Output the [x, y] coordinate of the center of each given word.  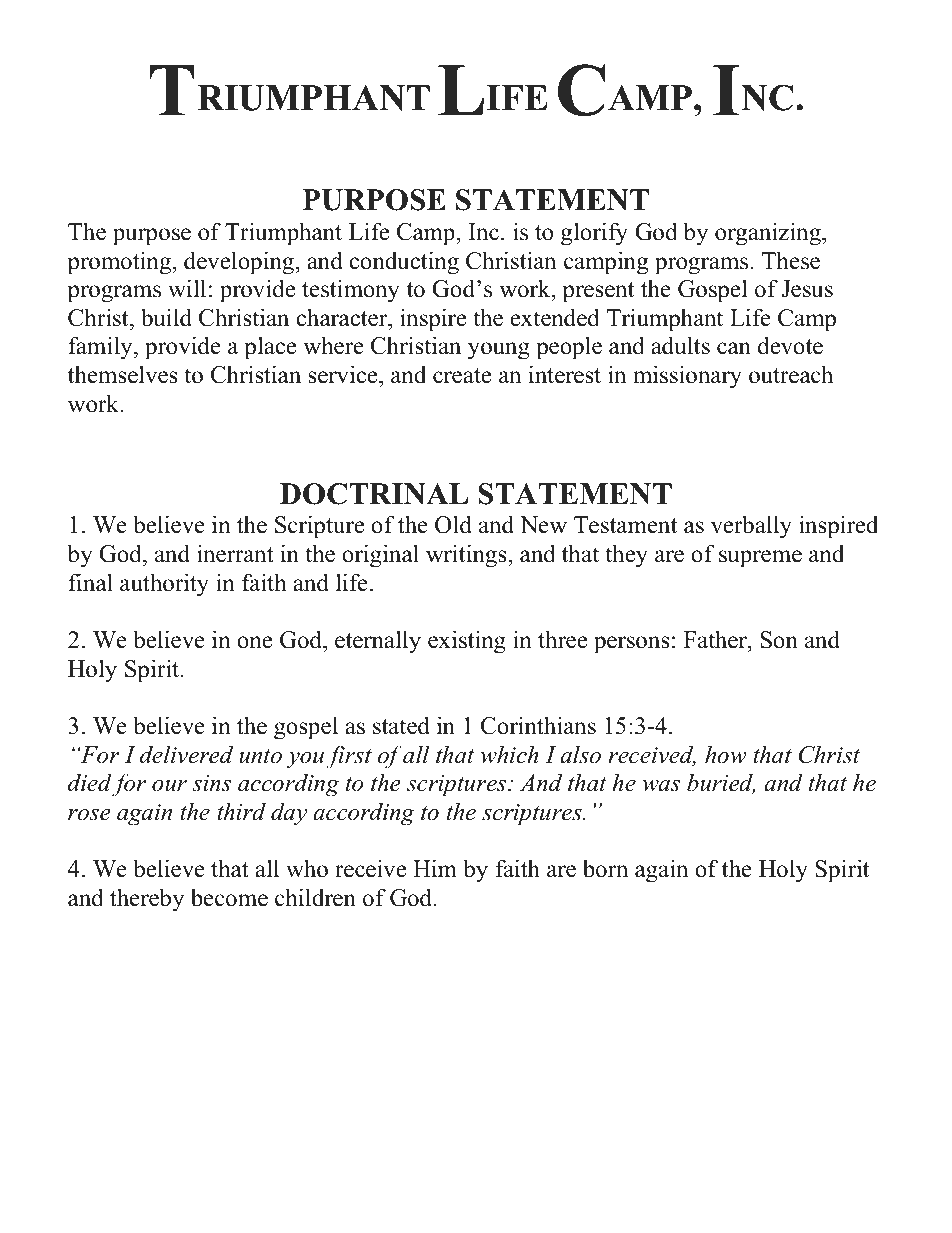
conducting [404, 263]
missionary [687, 377]
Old [453, 524]
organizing [769, 234]
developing [239, 263]
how [726, 754]
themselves [123, 374]
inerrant [235, 553]
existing [467, 642]
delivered [186, 754]
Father [716, 639]
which [510, 754]
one [254, 642]
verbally [751, 527]
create [462, 376]
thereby [147, 900]
